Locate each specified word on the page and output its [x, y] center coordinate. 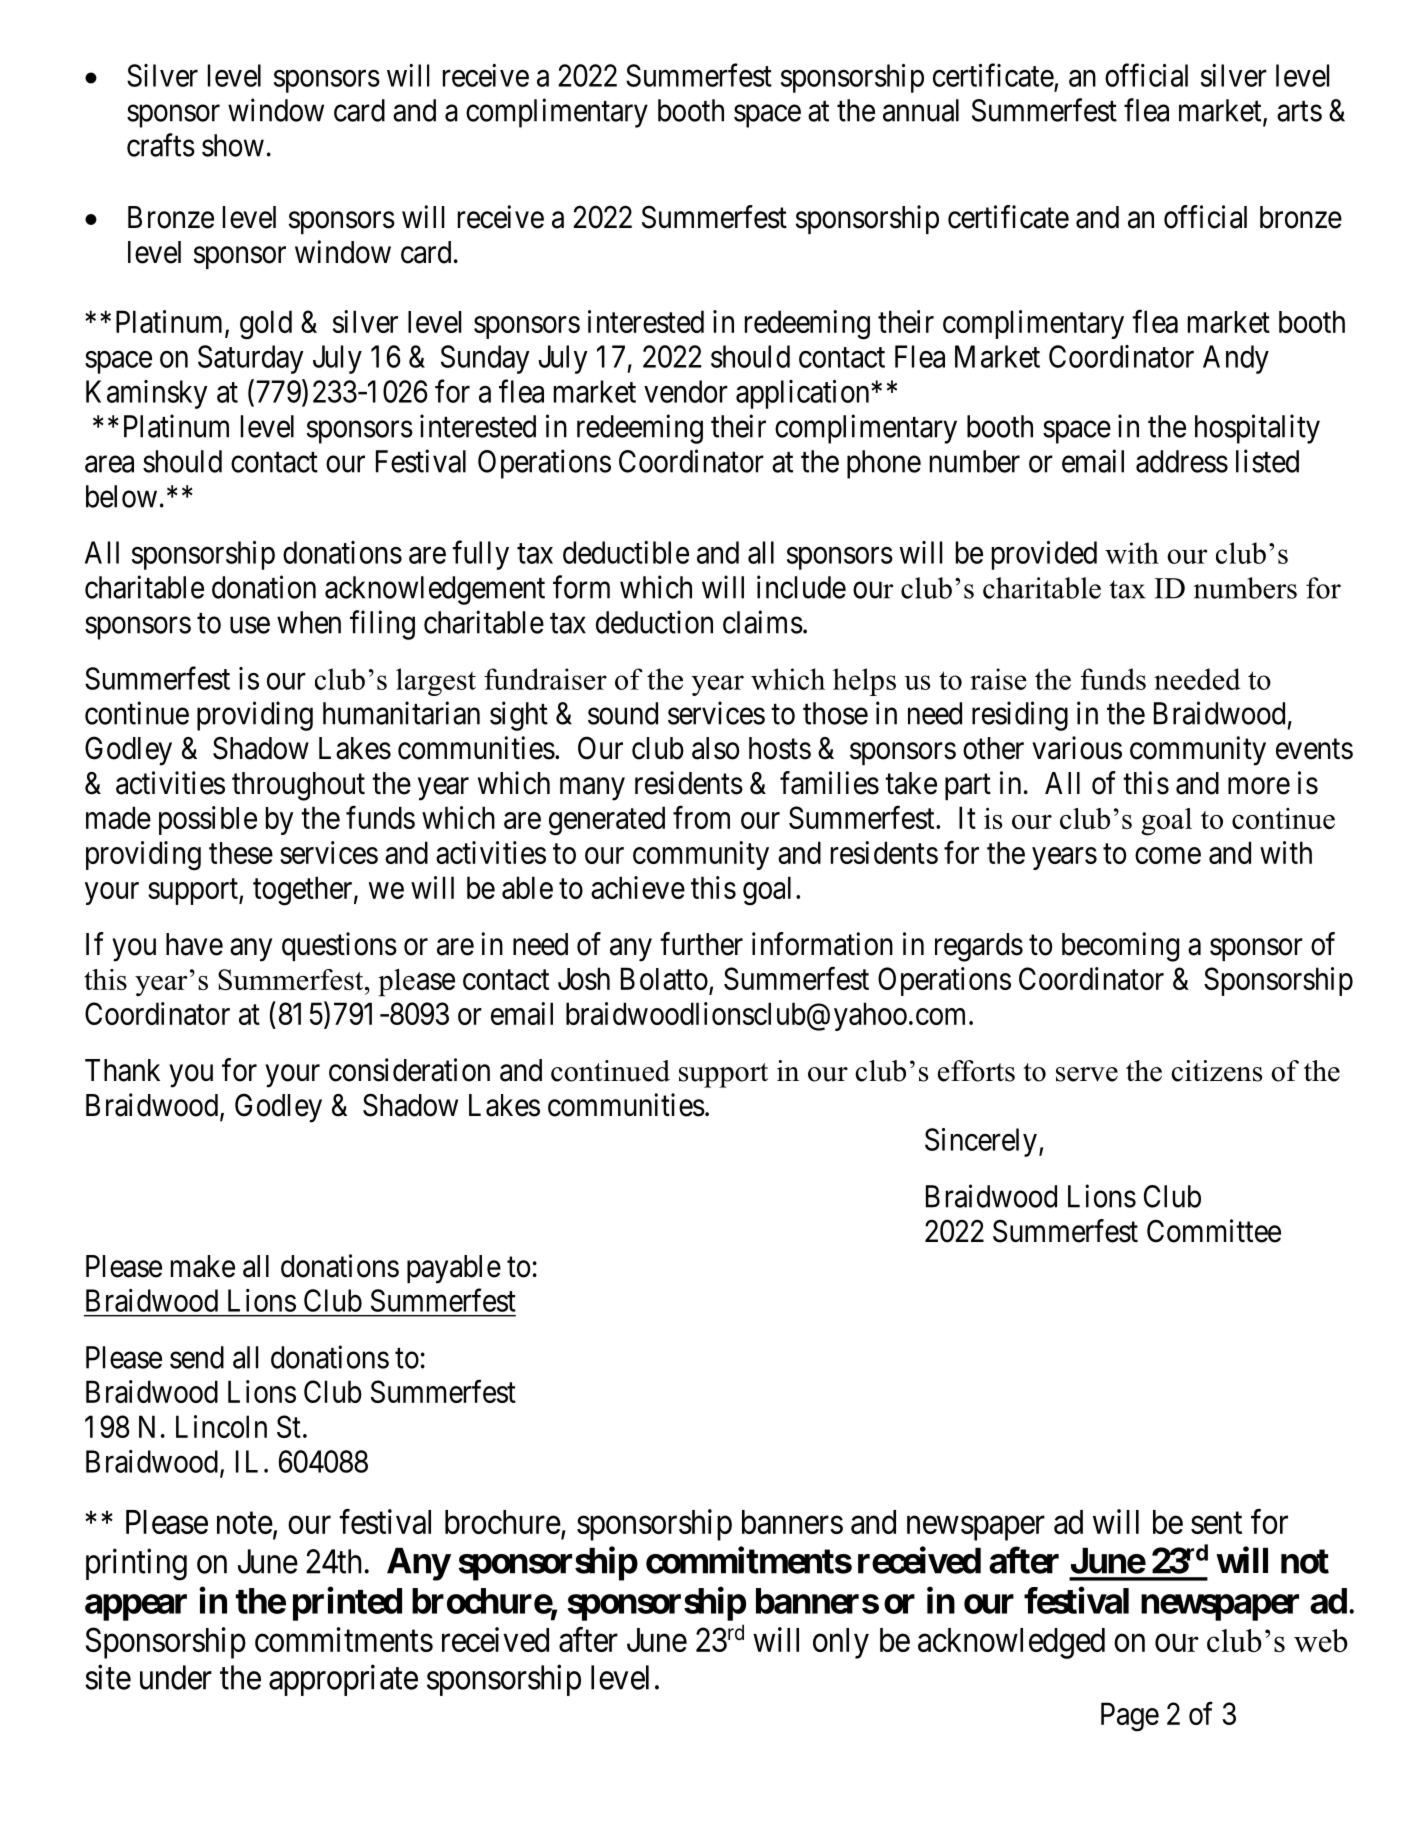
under [176, 1677]
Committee [1214, 1231]
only [841, 1643]
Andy [1236, 359]
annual [921, 110]
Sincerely [981, 1142]
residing [1020, 716]
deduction [654, 622]
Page [1130, 1717]
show [233, 145]
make [203, 1266]
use [250, 625]
